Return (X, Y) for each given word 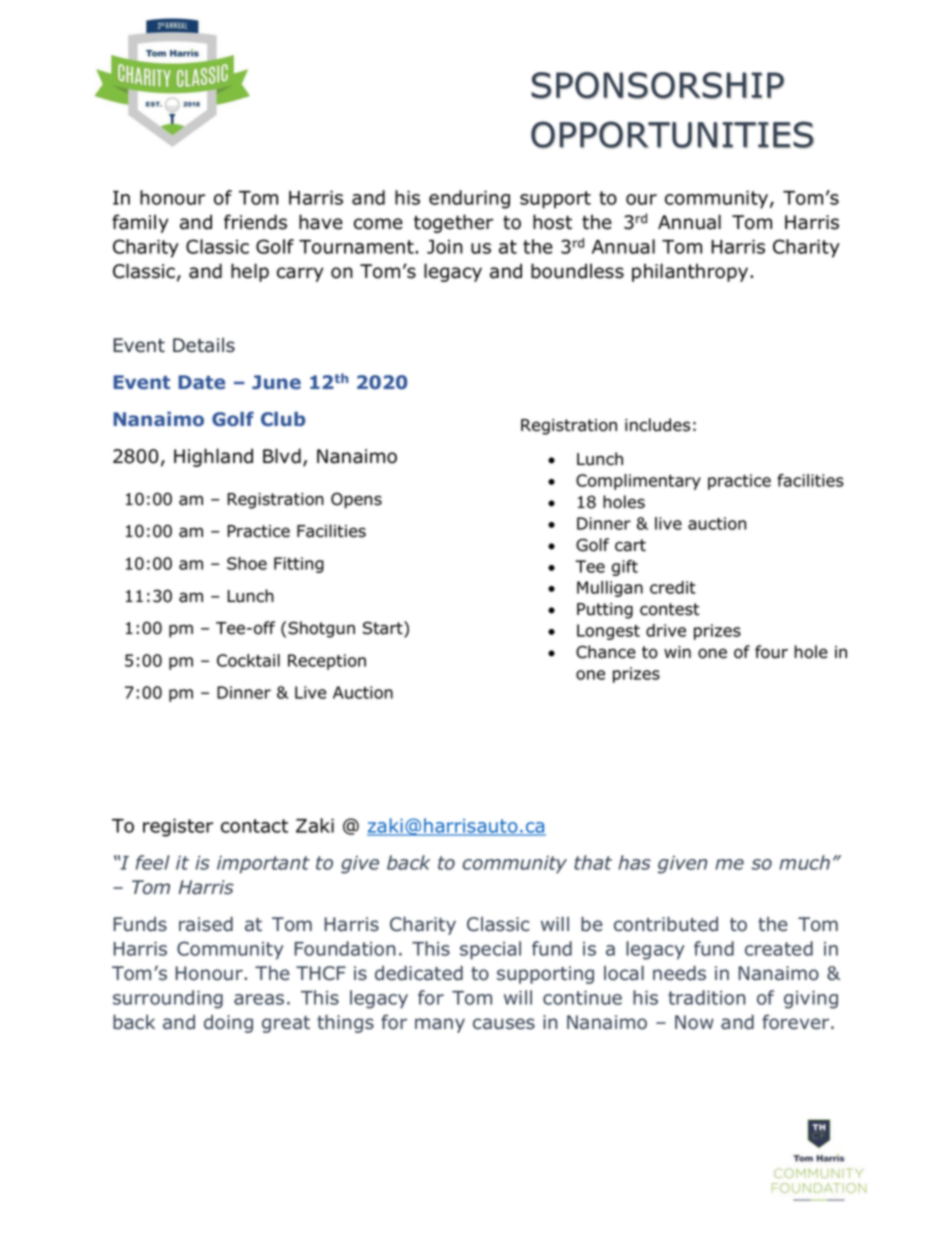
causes (504, 1024)
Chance (606, 652)
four (771, 652)
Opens (356, 500)
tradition (706, 997)
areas (259, 999)
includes (657, 425)
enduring (469, 199)
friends (255, 222)
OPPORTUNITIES (672, 134)
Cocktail (248, 660)
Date (201, 382)
